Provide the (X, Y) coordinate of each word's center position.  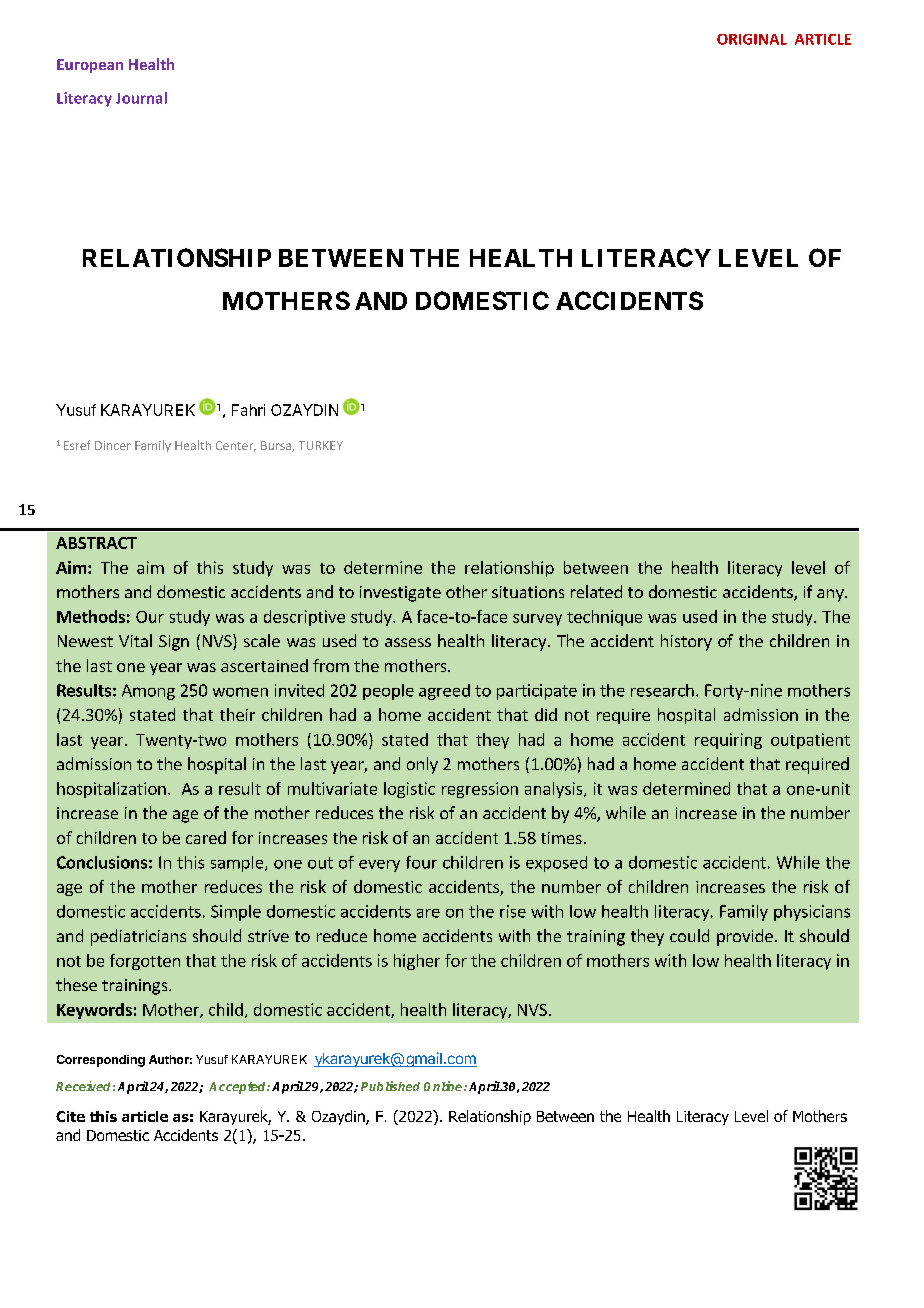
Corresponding (101, 1061)
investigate (400, 594)
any (831, 595)
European (90, 66)
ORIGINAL (752, 39)
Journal (141, 98)
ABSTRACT (96, 543)
